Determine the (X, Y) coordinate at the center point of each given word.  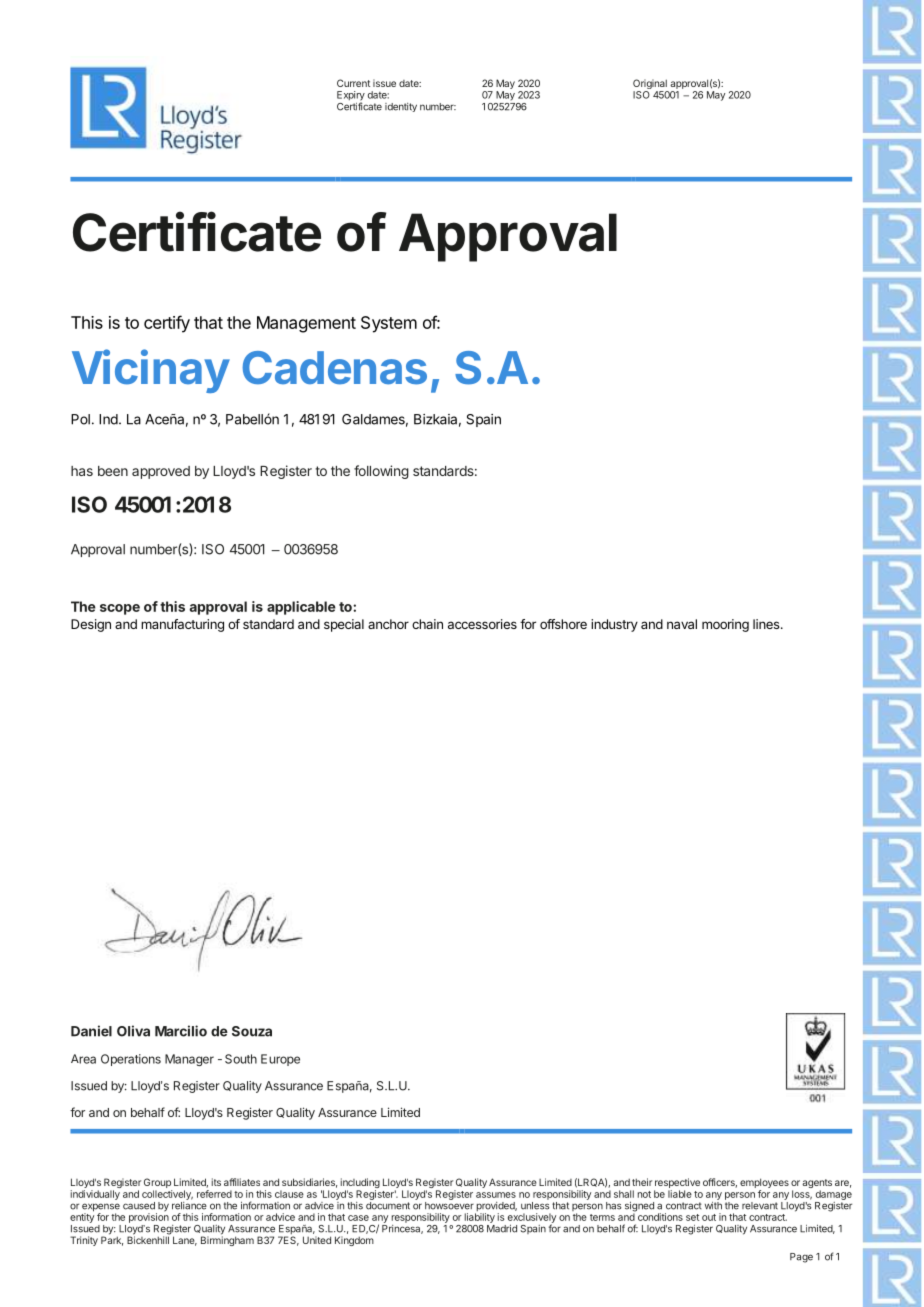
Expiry (351, 97)
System (389, 324)
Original (651, 85)
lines (767, 624)
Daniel (91, 1031)
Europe (280, 1060)
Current (353, 83)
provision (149, 1217)
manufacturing (182, 625)
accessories (482, 624)
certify (167, 324)
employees (764, 1184)
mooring (725, 625)
